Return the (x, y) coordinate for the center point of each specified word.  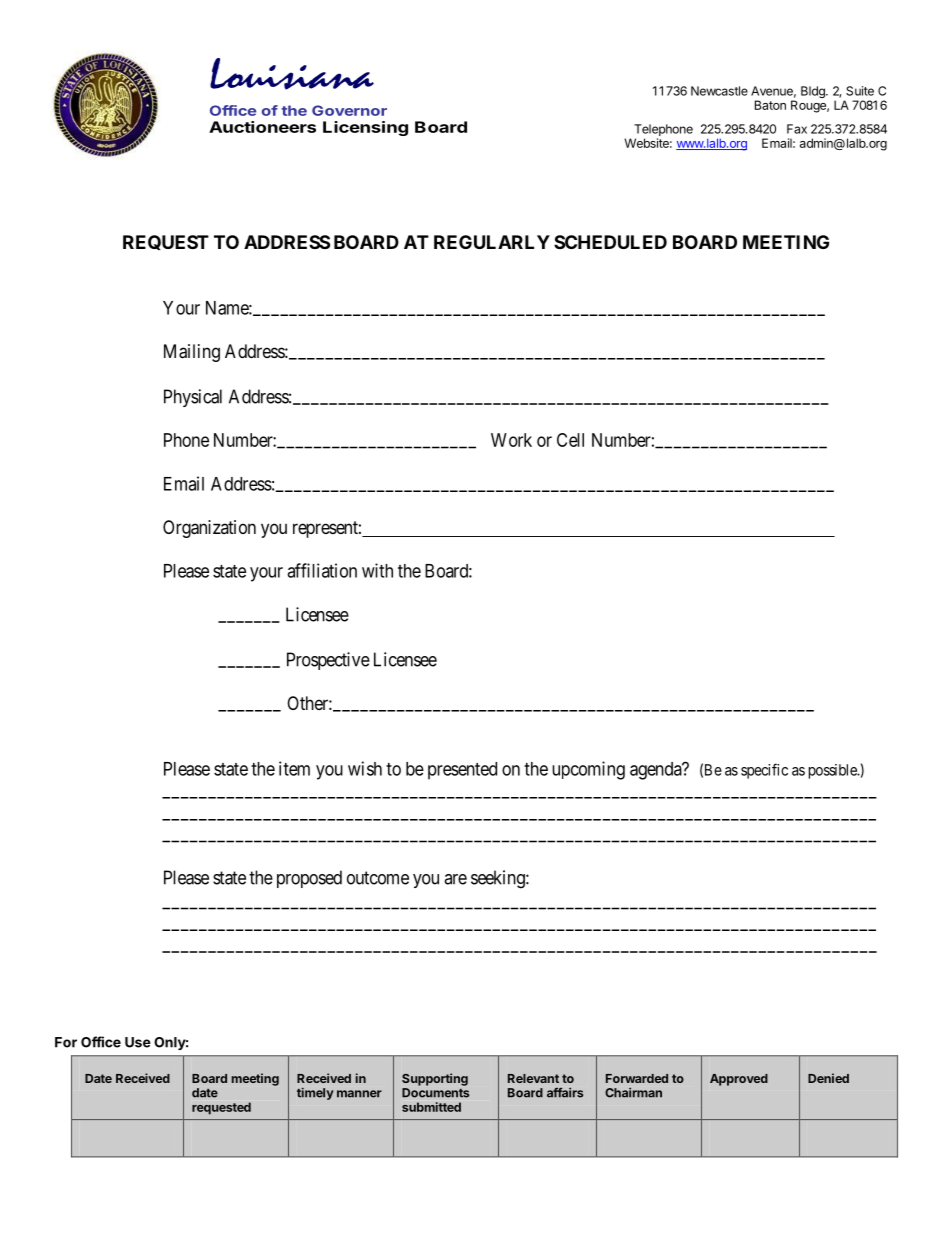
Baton (770, 105)
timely (315, 1093)
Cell (570, 440)
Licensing (365, 128)
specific (764, 771)
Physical (193, 398)
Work (511, 440)
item (294, 768)
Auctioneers (262, 127)
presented (462, 771)
